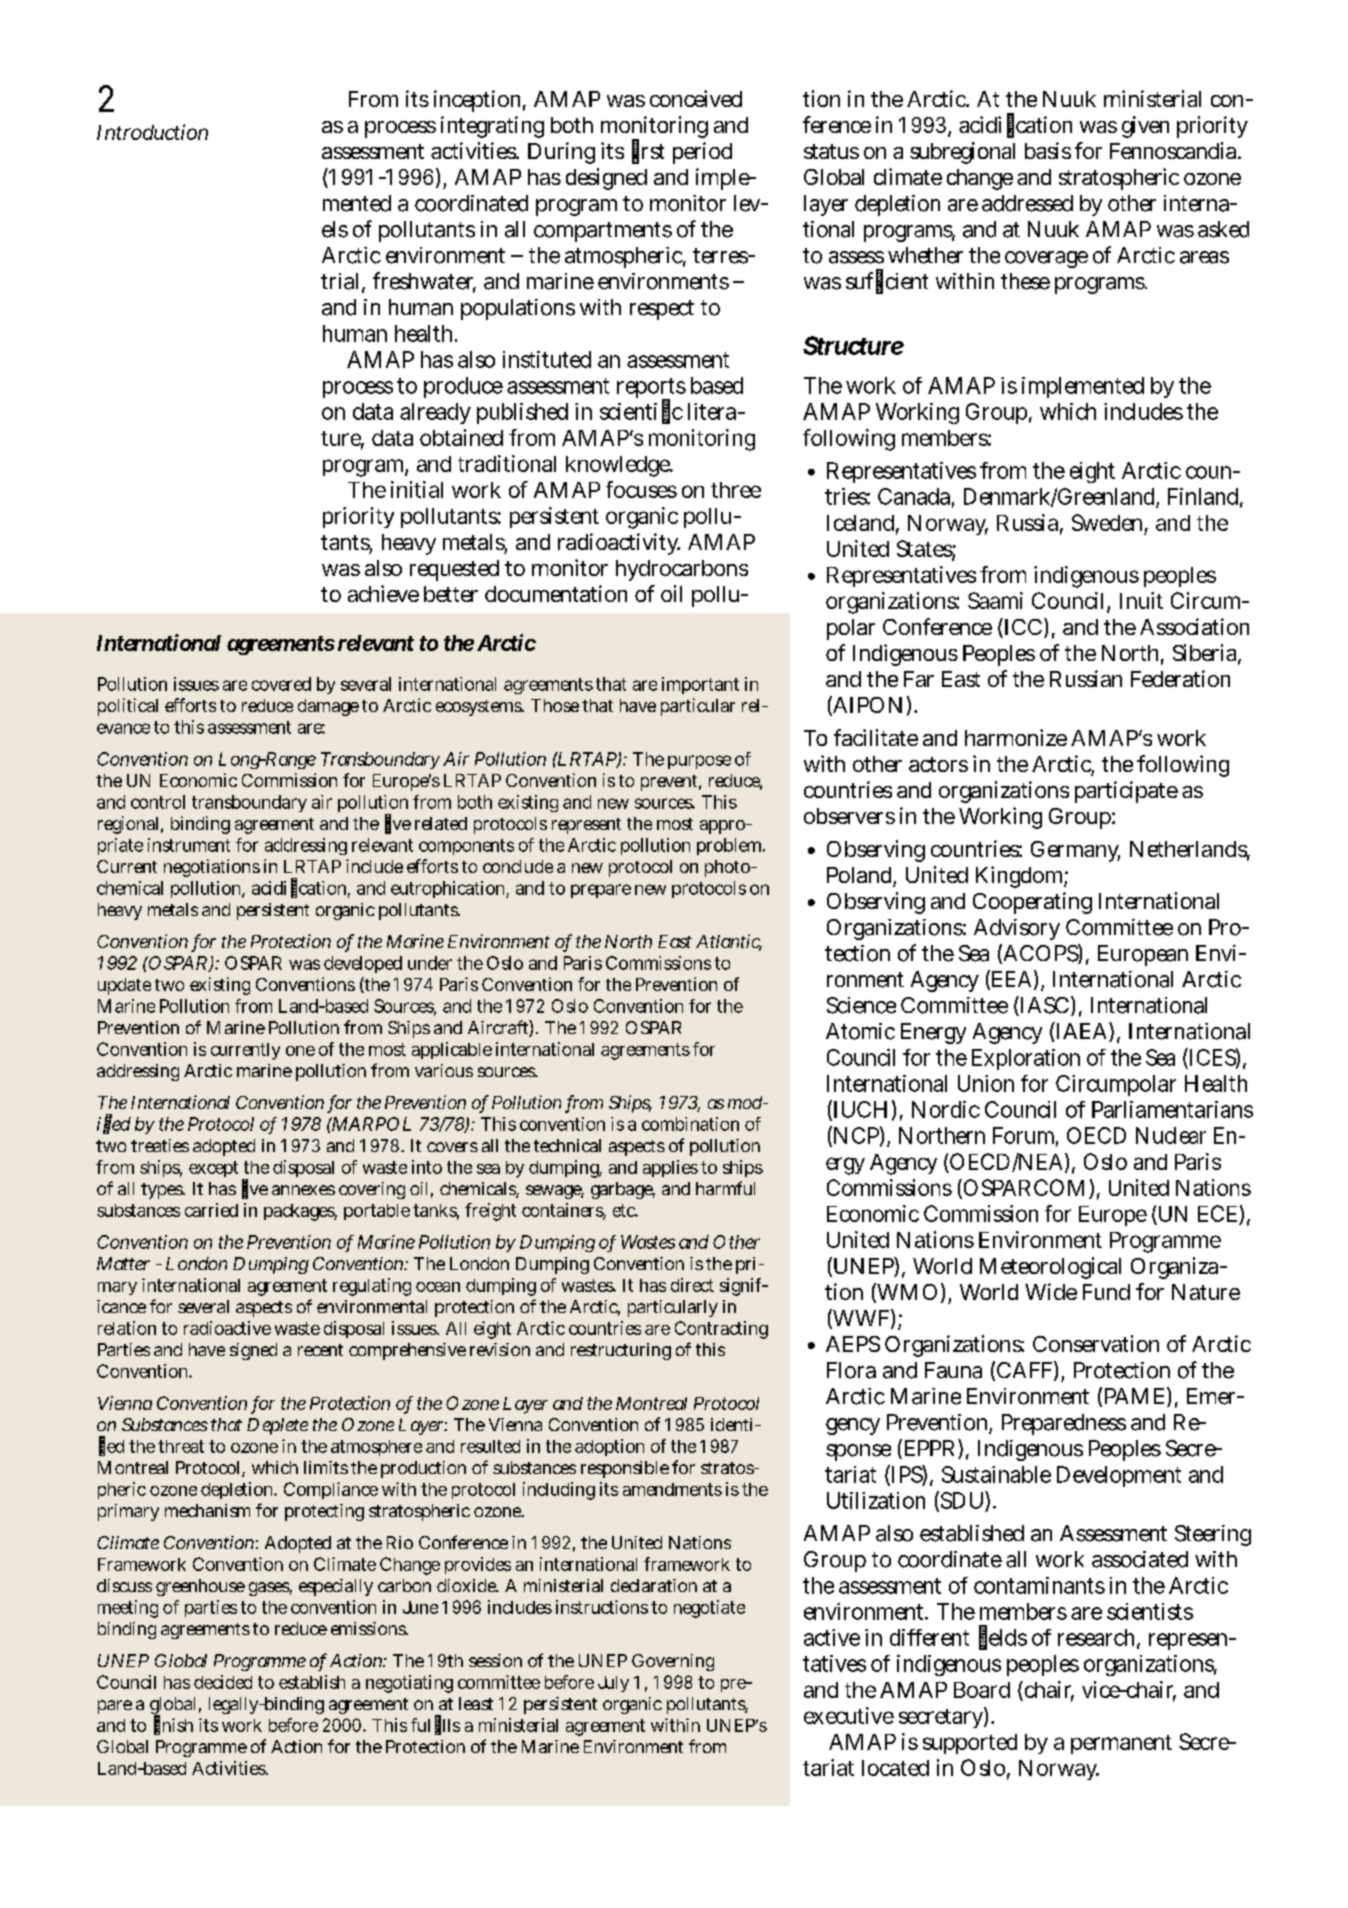 The width and height of the image is (1348, 1908). What do you see at coordinates (670, 1168) in the image?
I see `applies` at bounding box center [670, 1168].
